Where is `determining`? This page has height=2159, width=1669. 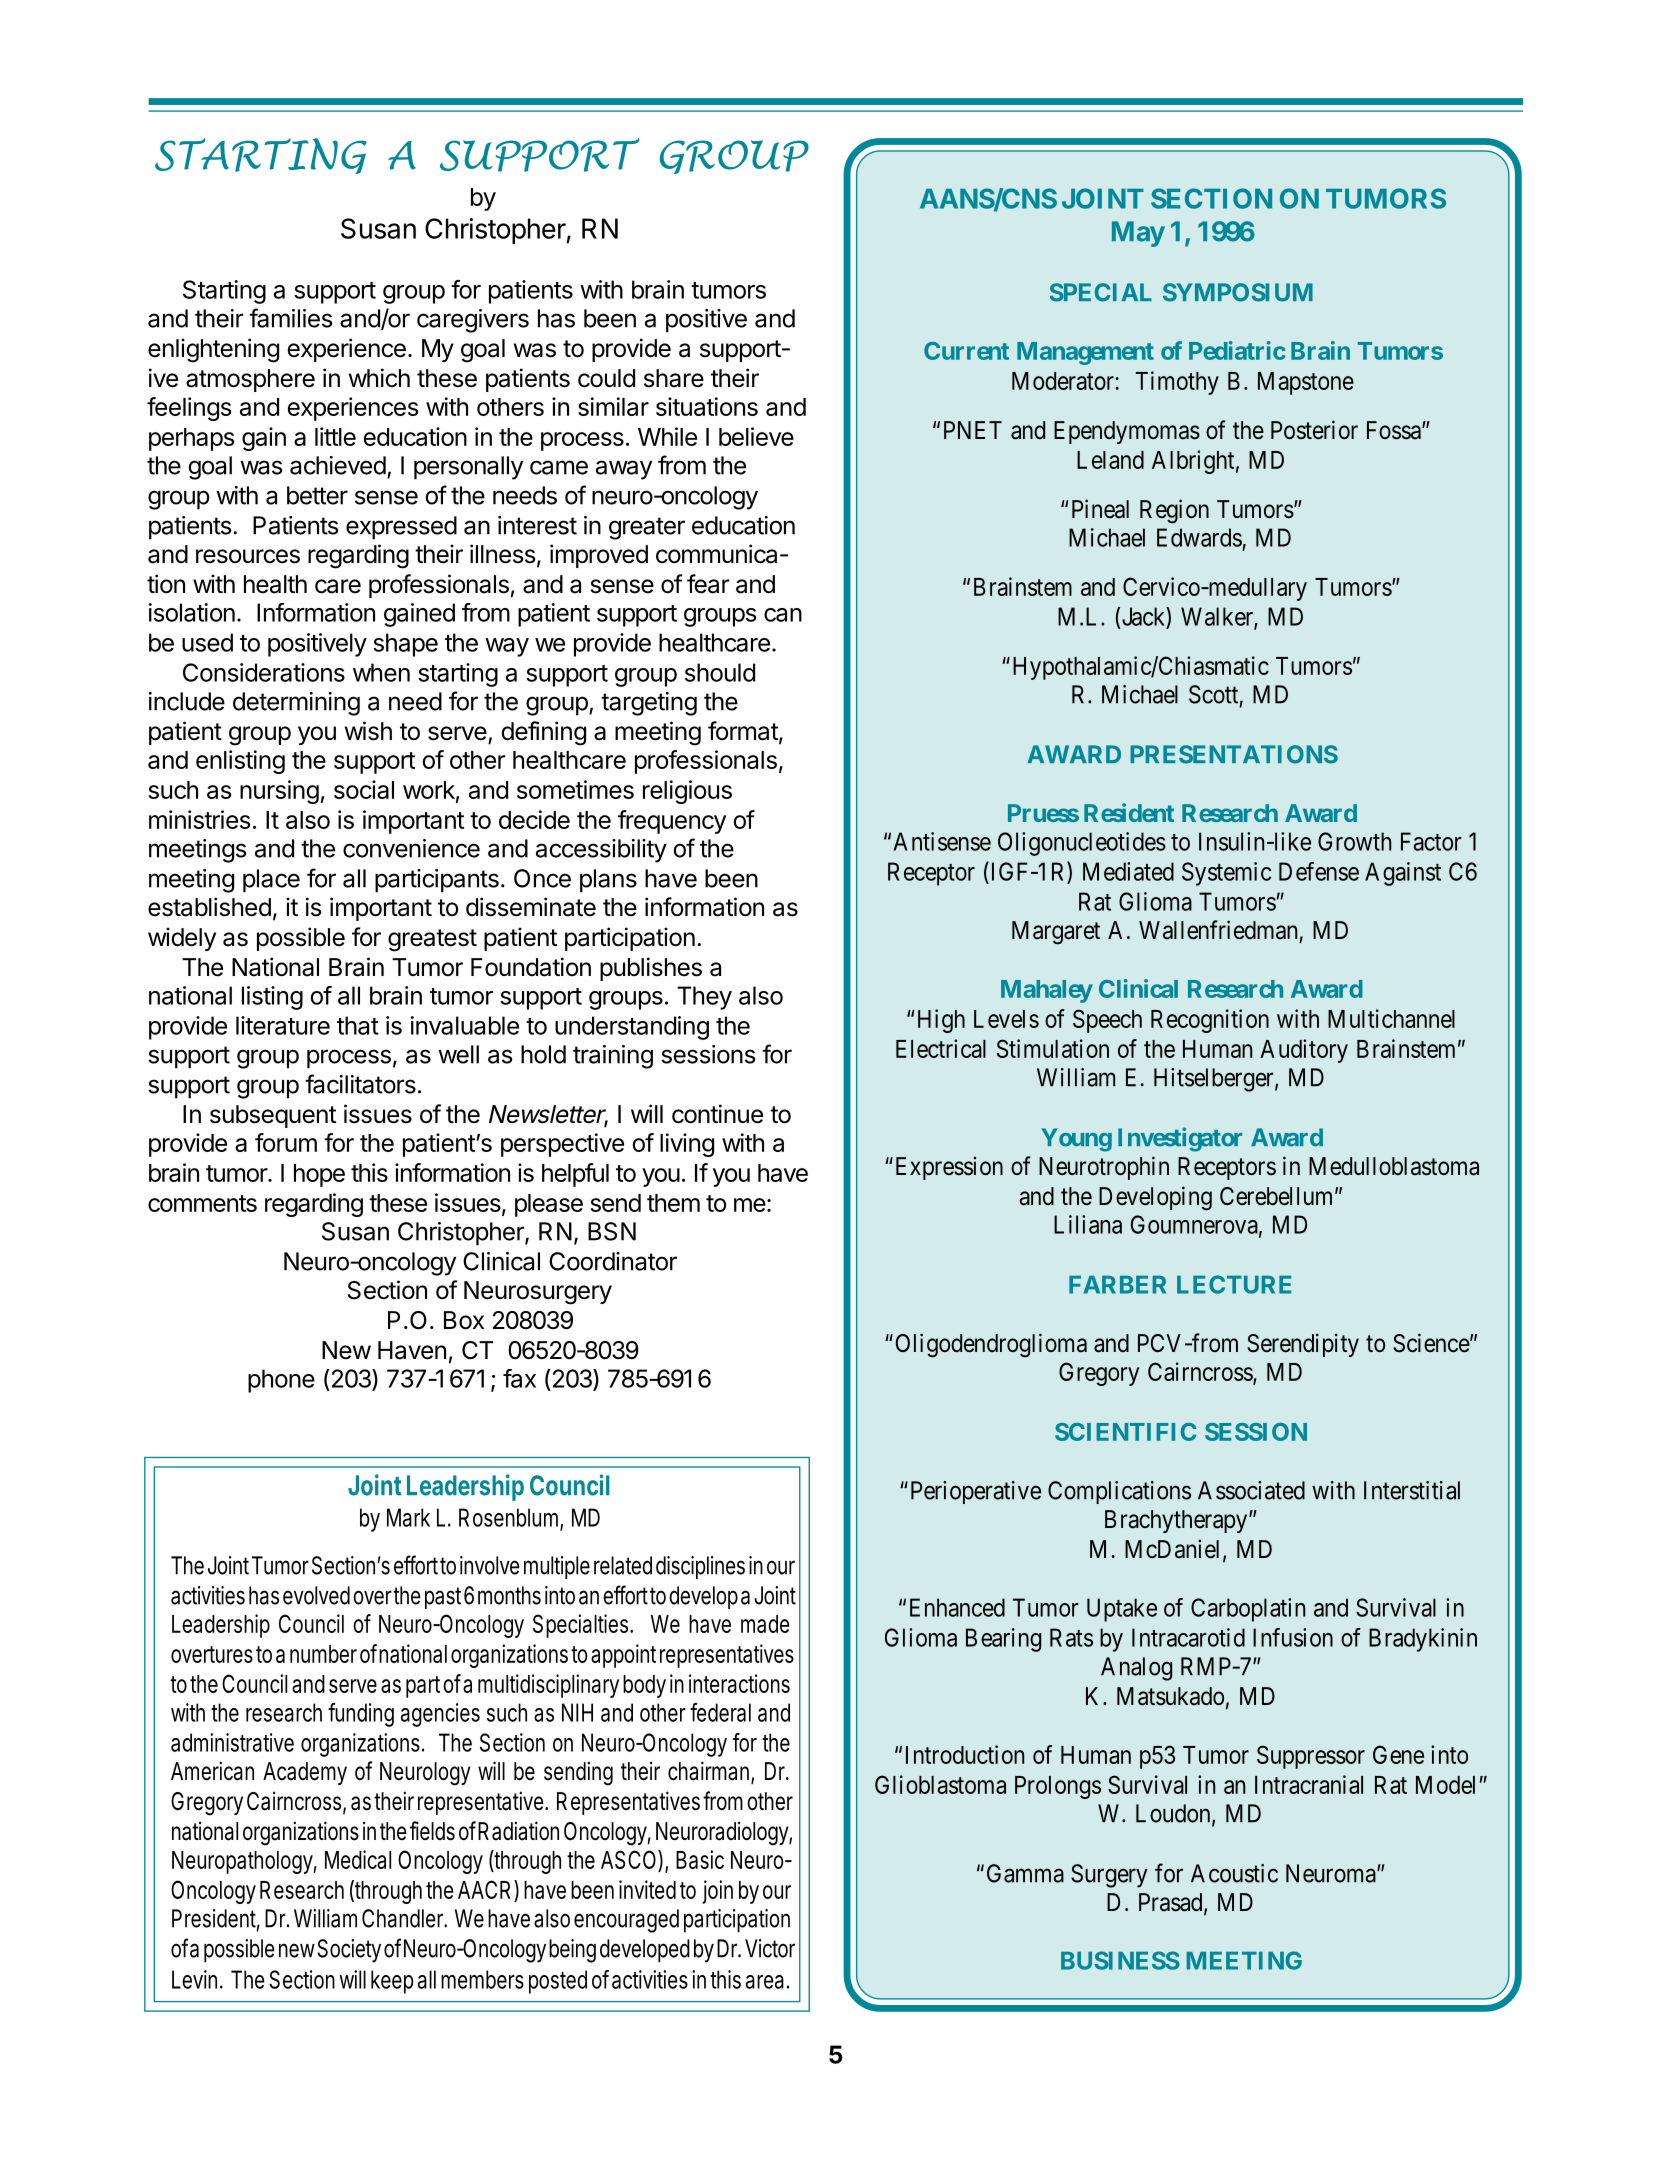
determining is located at coordinates (296, 704).
